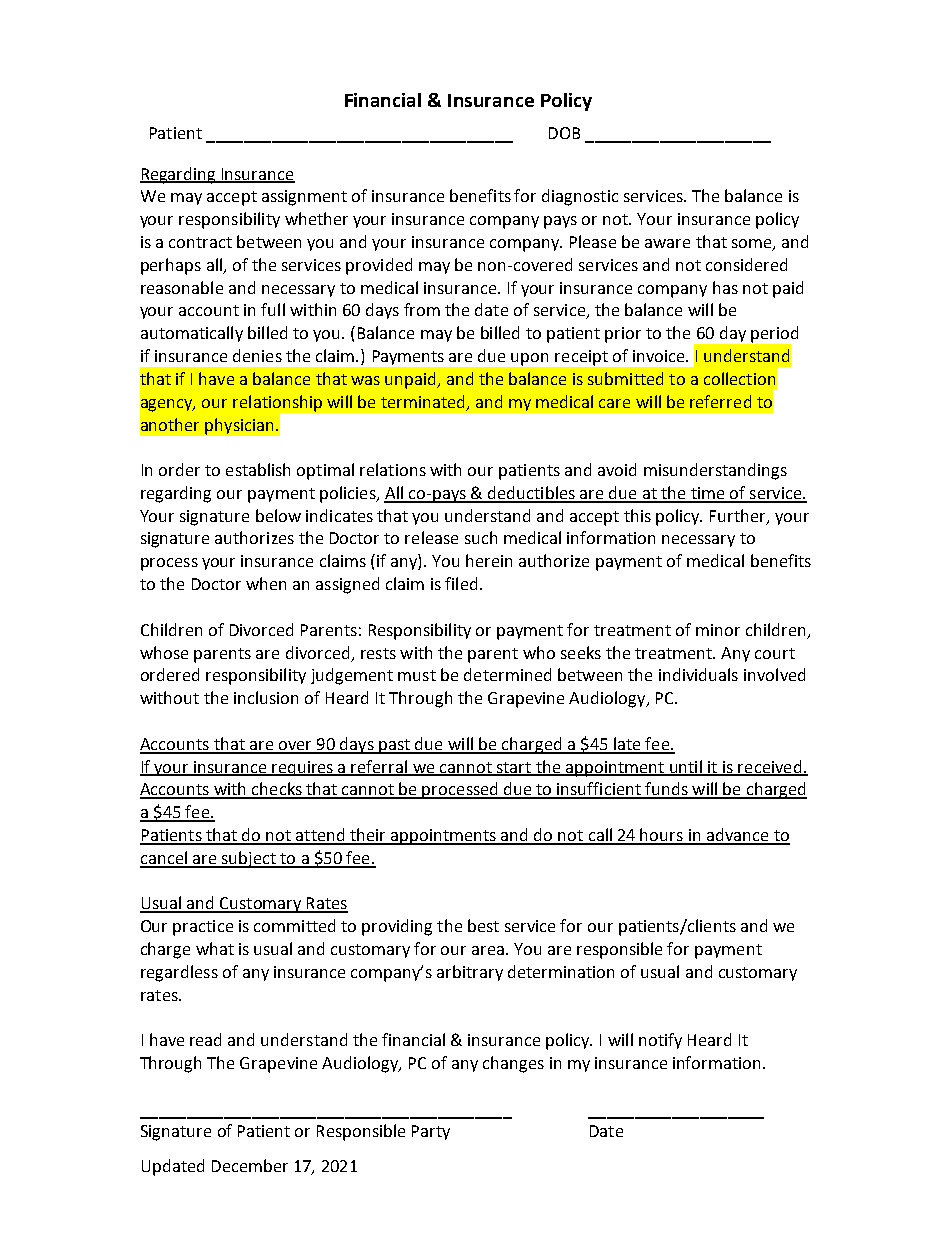  I want to click on minor, so click(718, 630).
